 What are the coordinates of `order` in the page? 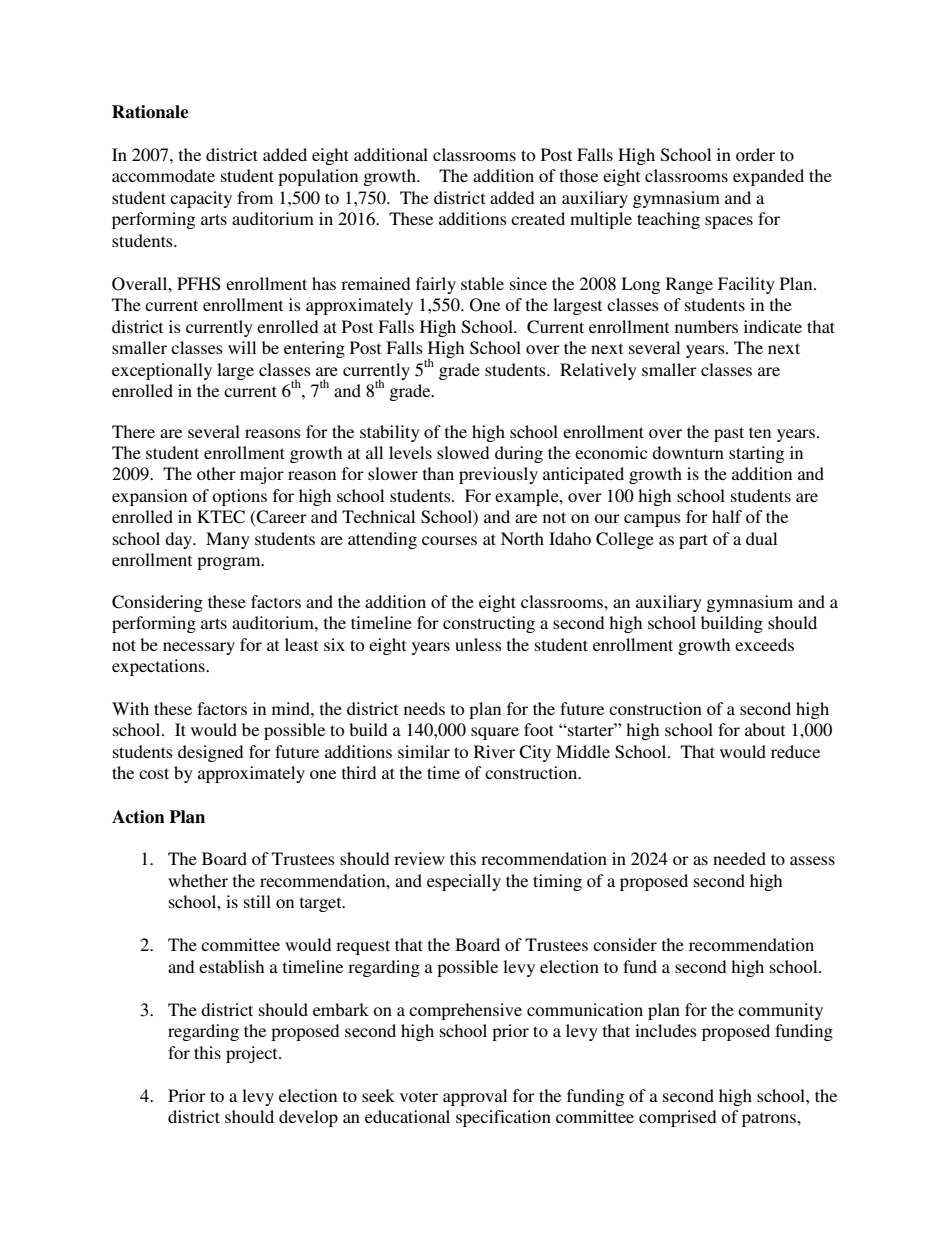 It's located at (755, 154).
